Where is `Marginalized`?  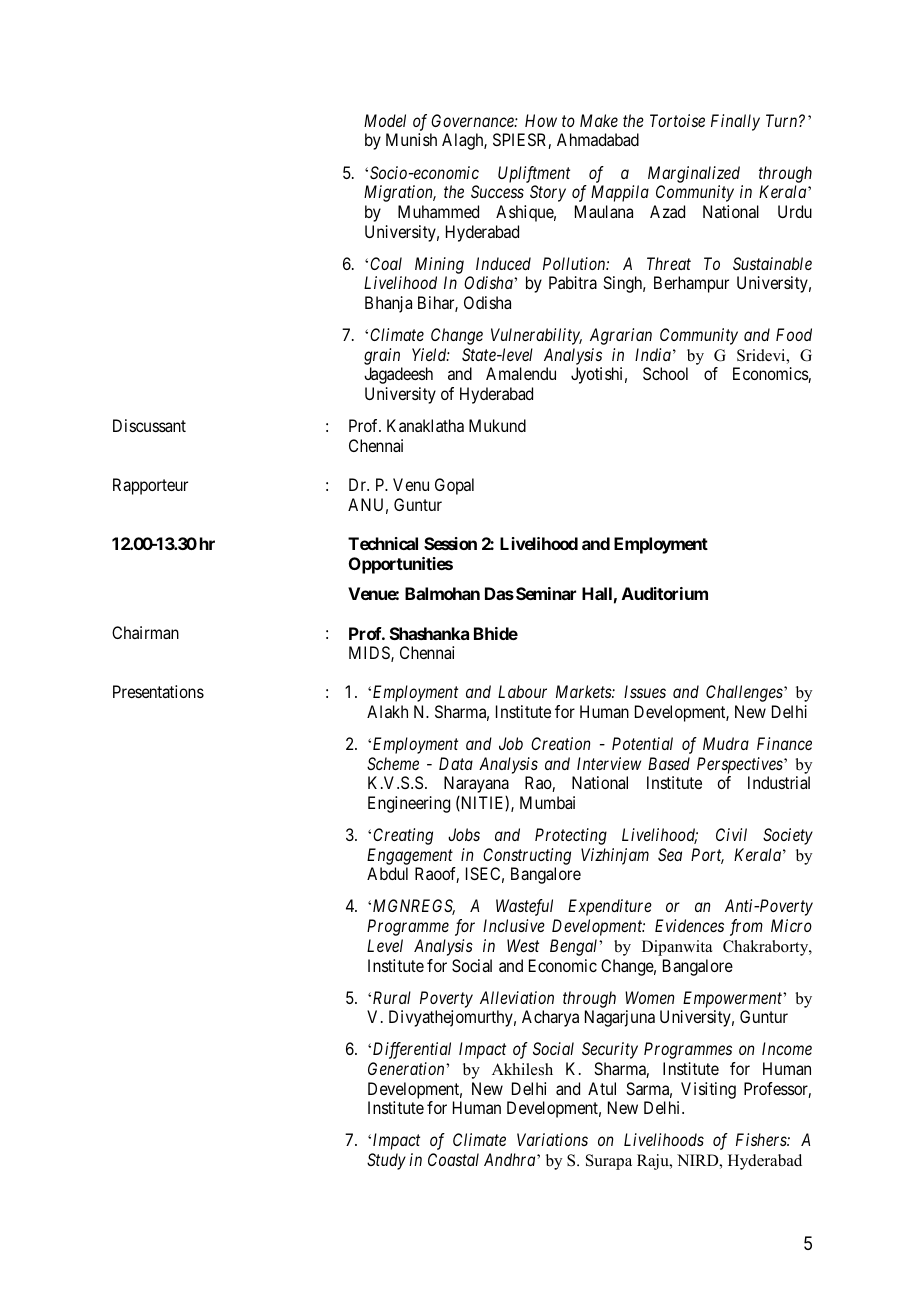 Marginalized is located at coordinates (694, 174).
